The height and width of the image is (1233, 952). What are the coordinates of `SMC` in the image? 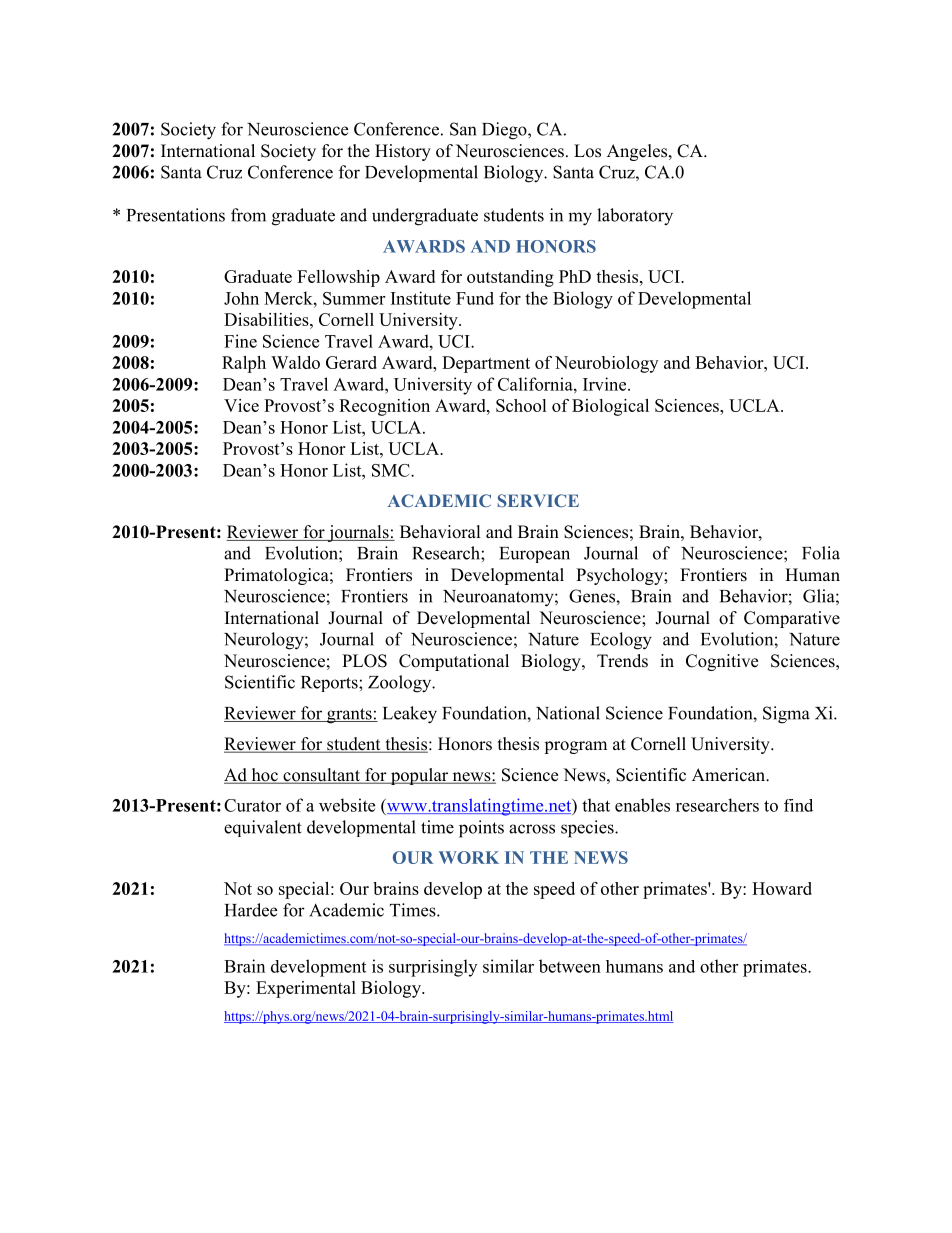 It's located at (392, 470).
